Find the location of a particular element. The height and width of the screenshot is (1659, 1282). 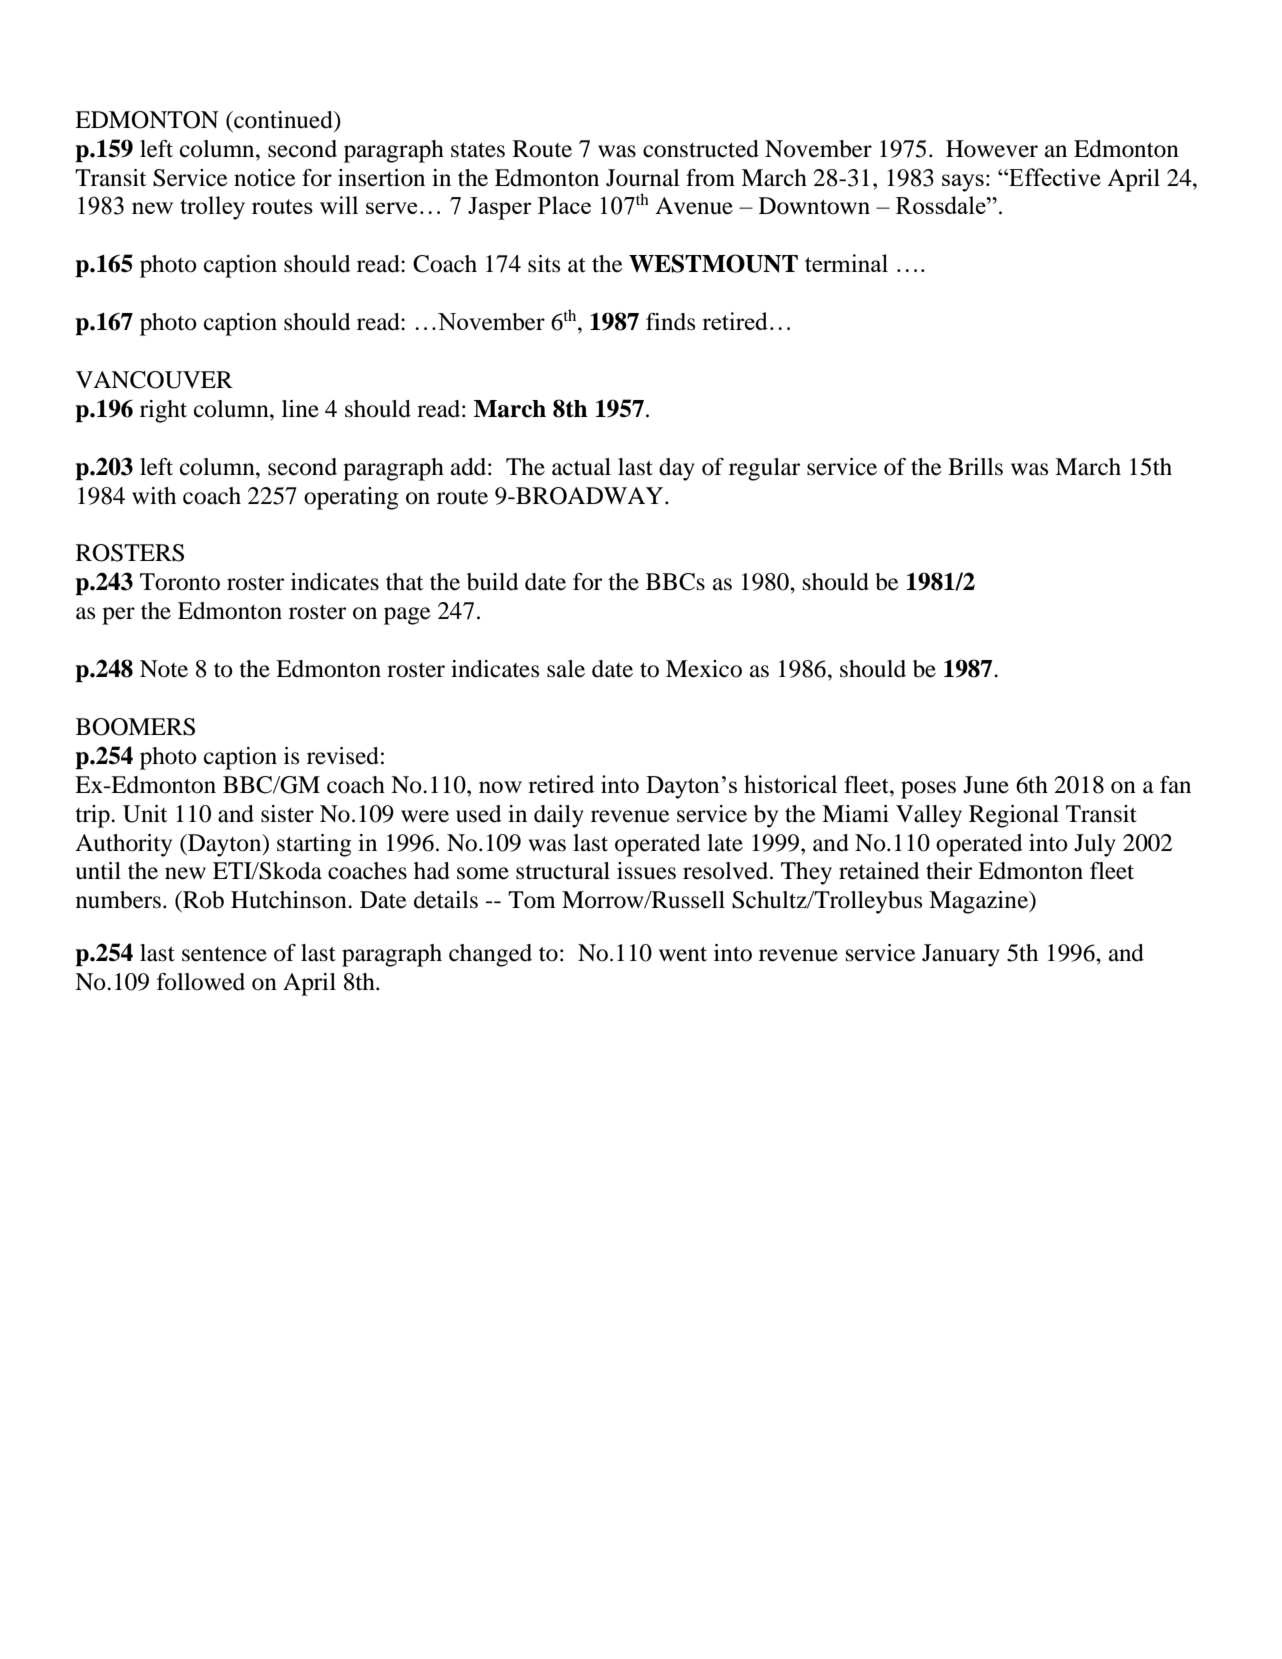

sentence is located at coordinates (224, 954).
